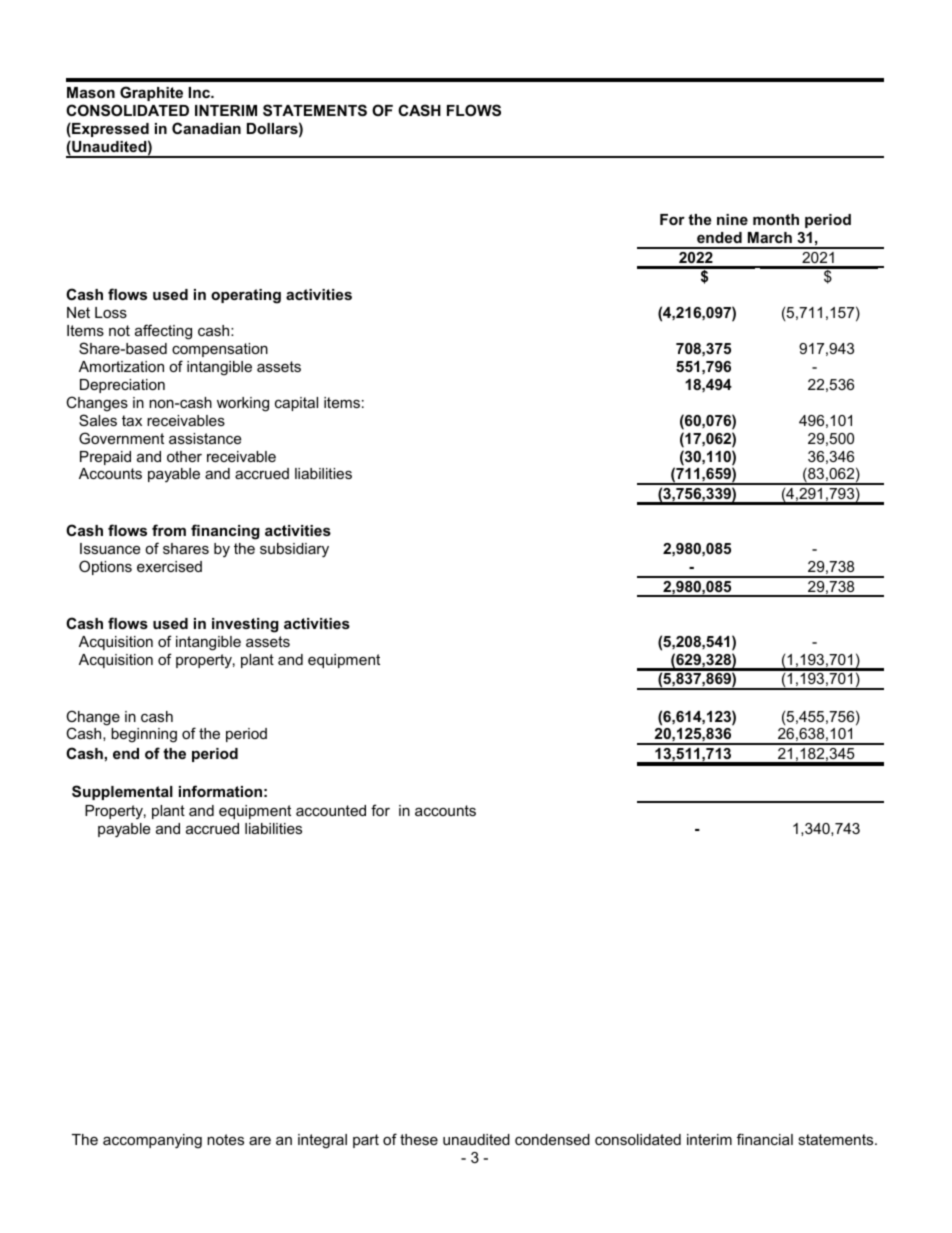 Image resolution: width=952 pixels, height=1233 pixels. I want to click on accounted, so click(331, 810).
